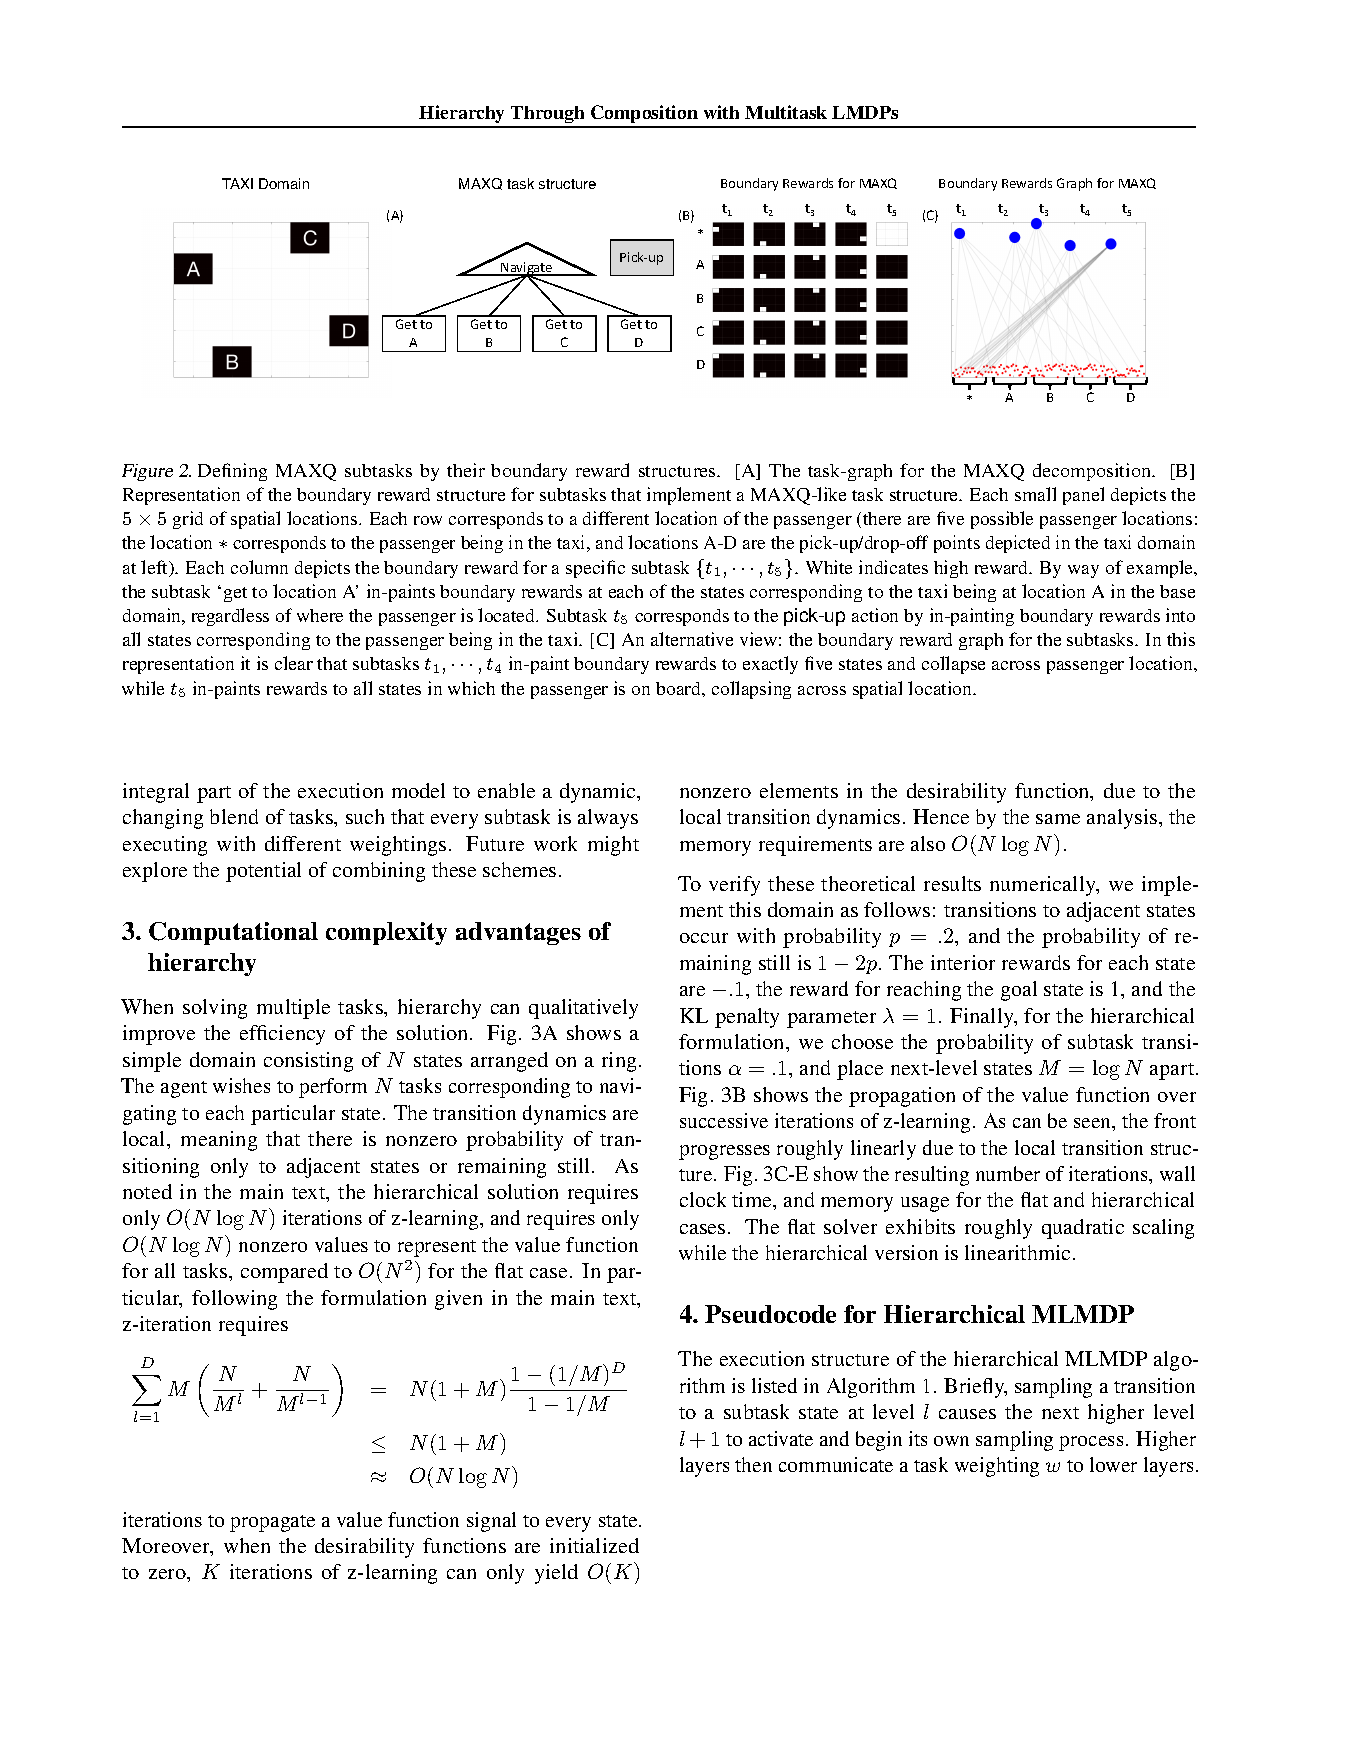 This page has height=1750, width=1352. What do you see at coordinates (1035, 494) in the page?
I see `small` at bounding box center [1035, 494].
